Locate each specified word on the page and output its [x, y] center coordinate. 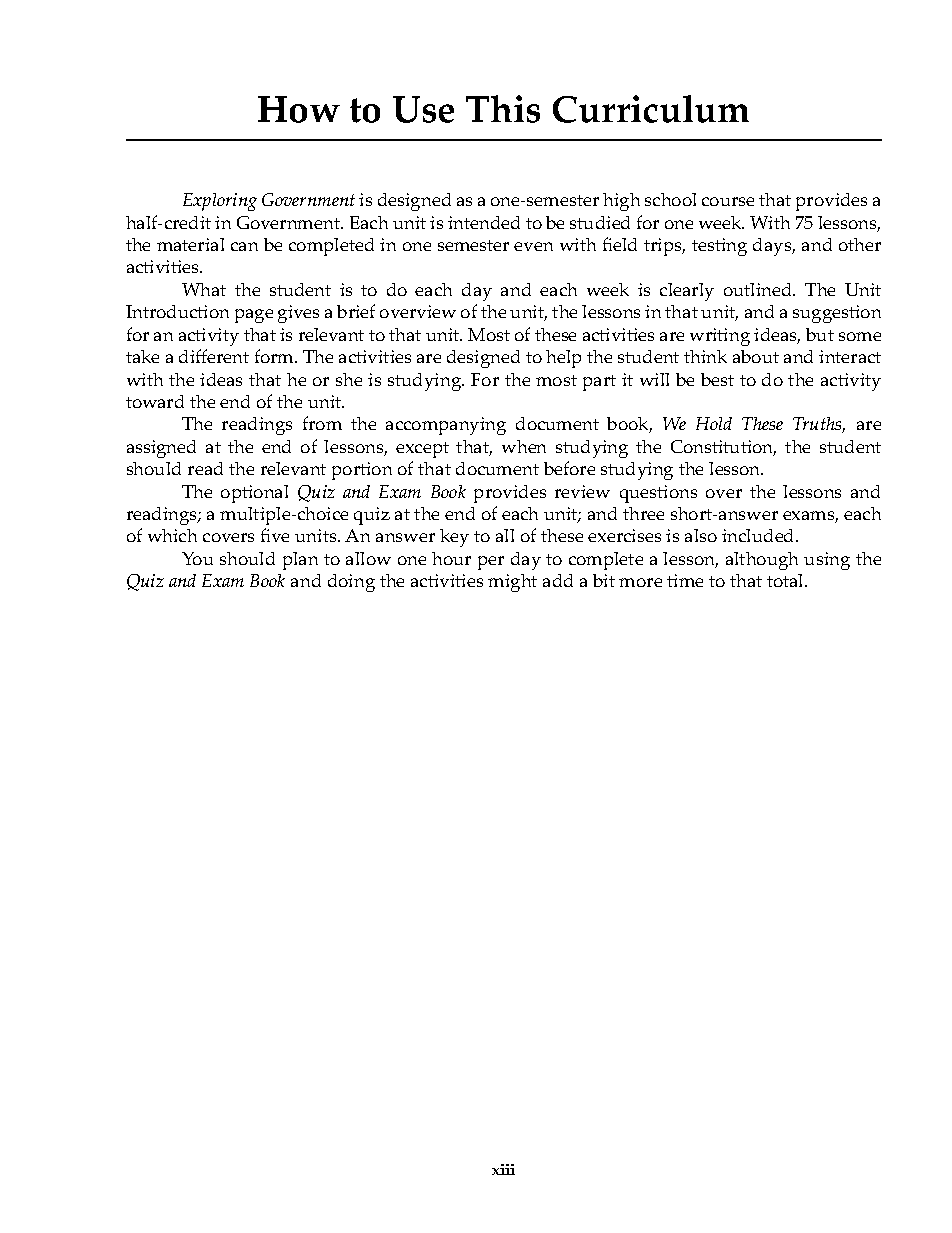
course [728, 201]
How [299, 109]
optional [254, 494]
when [524, 446]
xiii [503, 1169]
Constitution [723, 448]
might [512, 583]
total [786, 580]
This [503, 109]
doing [351, 583]
